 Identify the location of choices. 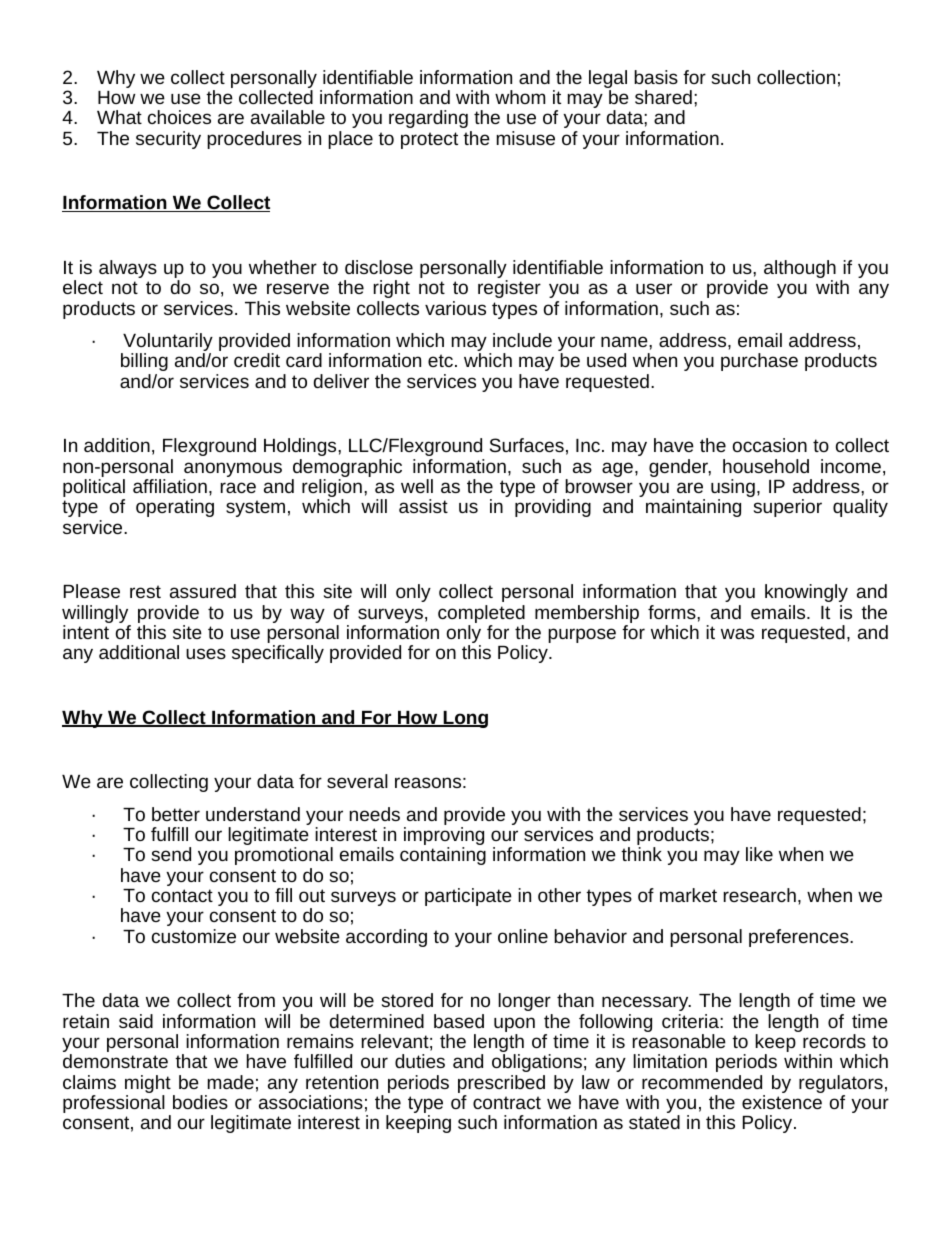
(179, 117).
